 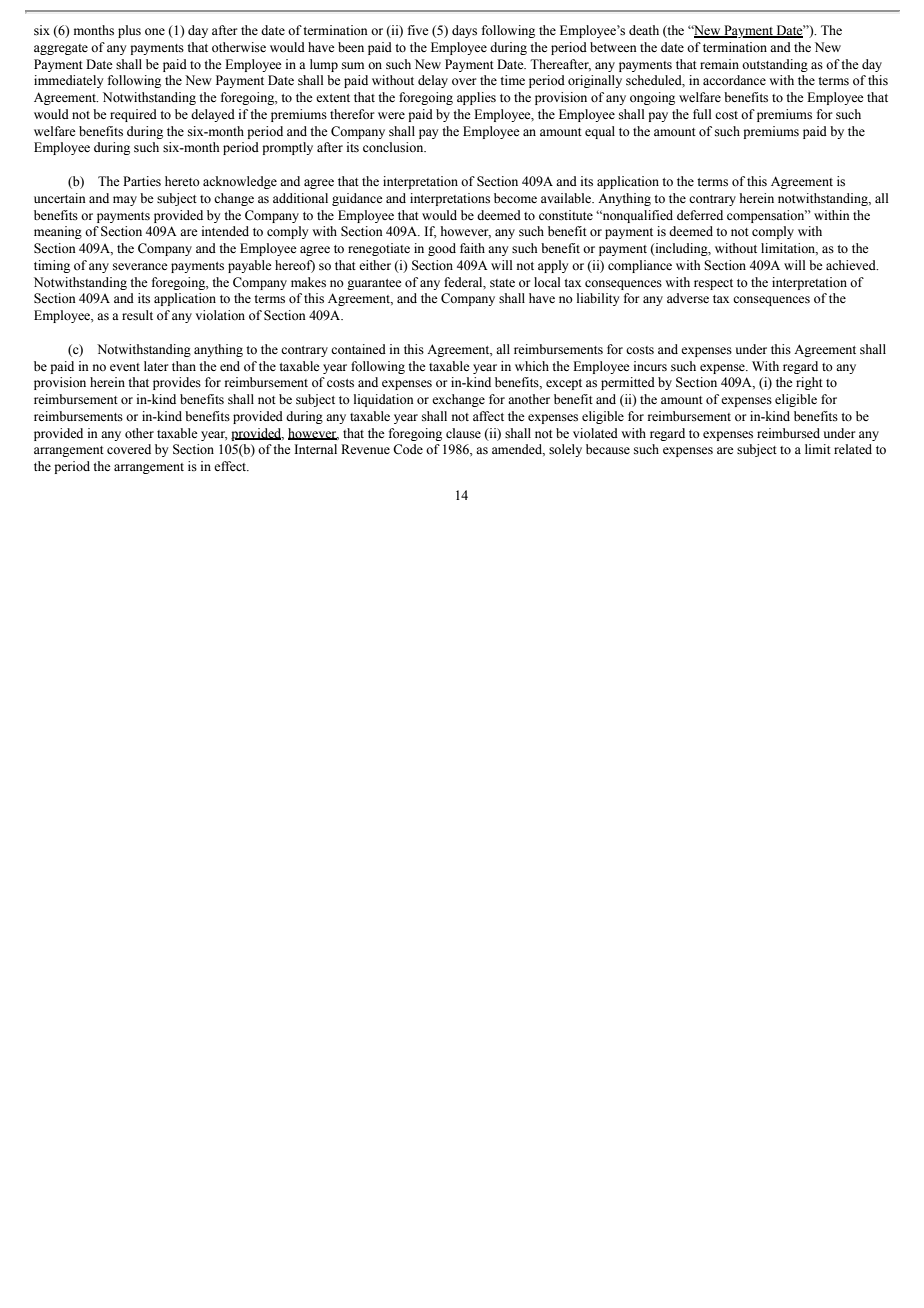 I want to click on achieved, so click(x=852, y=265).
